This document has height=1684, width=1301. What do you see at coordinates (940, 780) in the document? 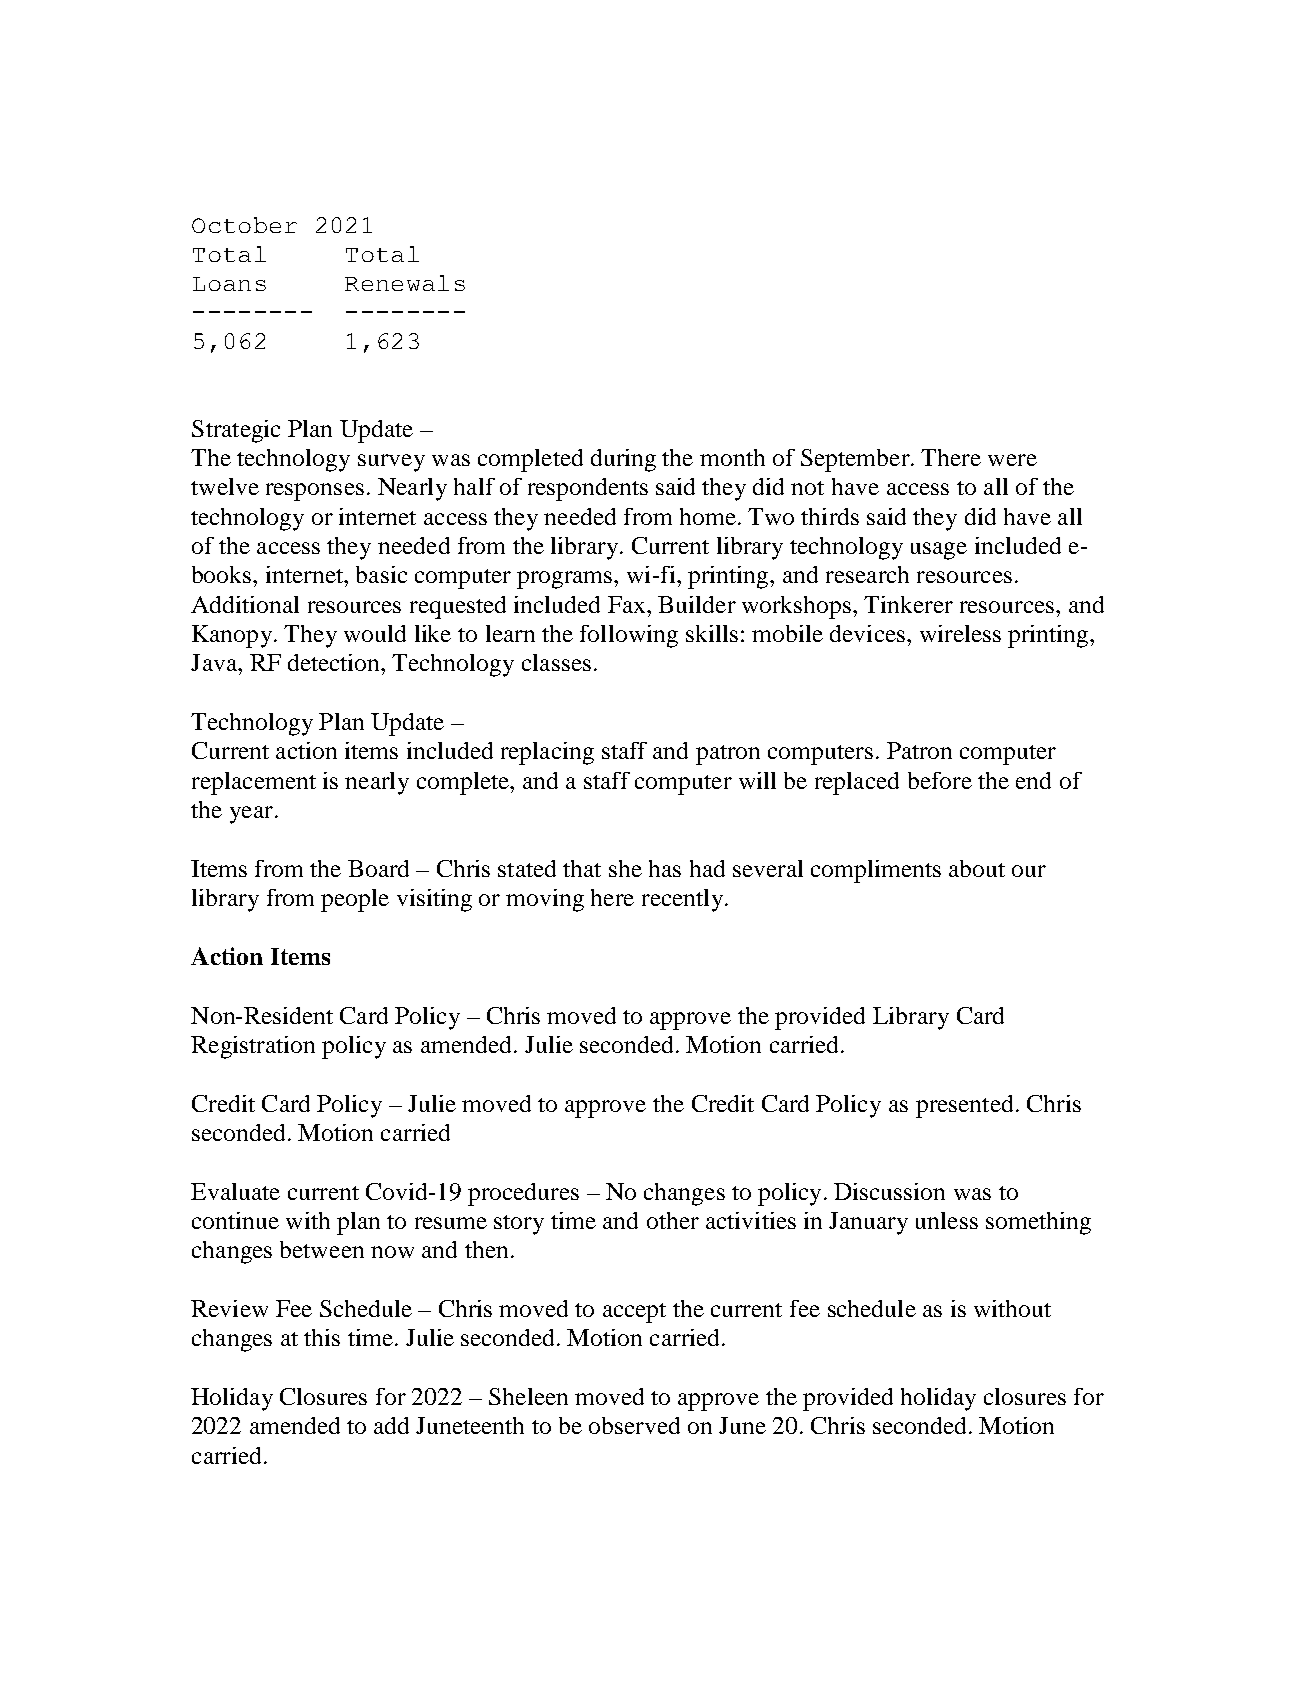
I see `before` at bounding box center [940, 780].
